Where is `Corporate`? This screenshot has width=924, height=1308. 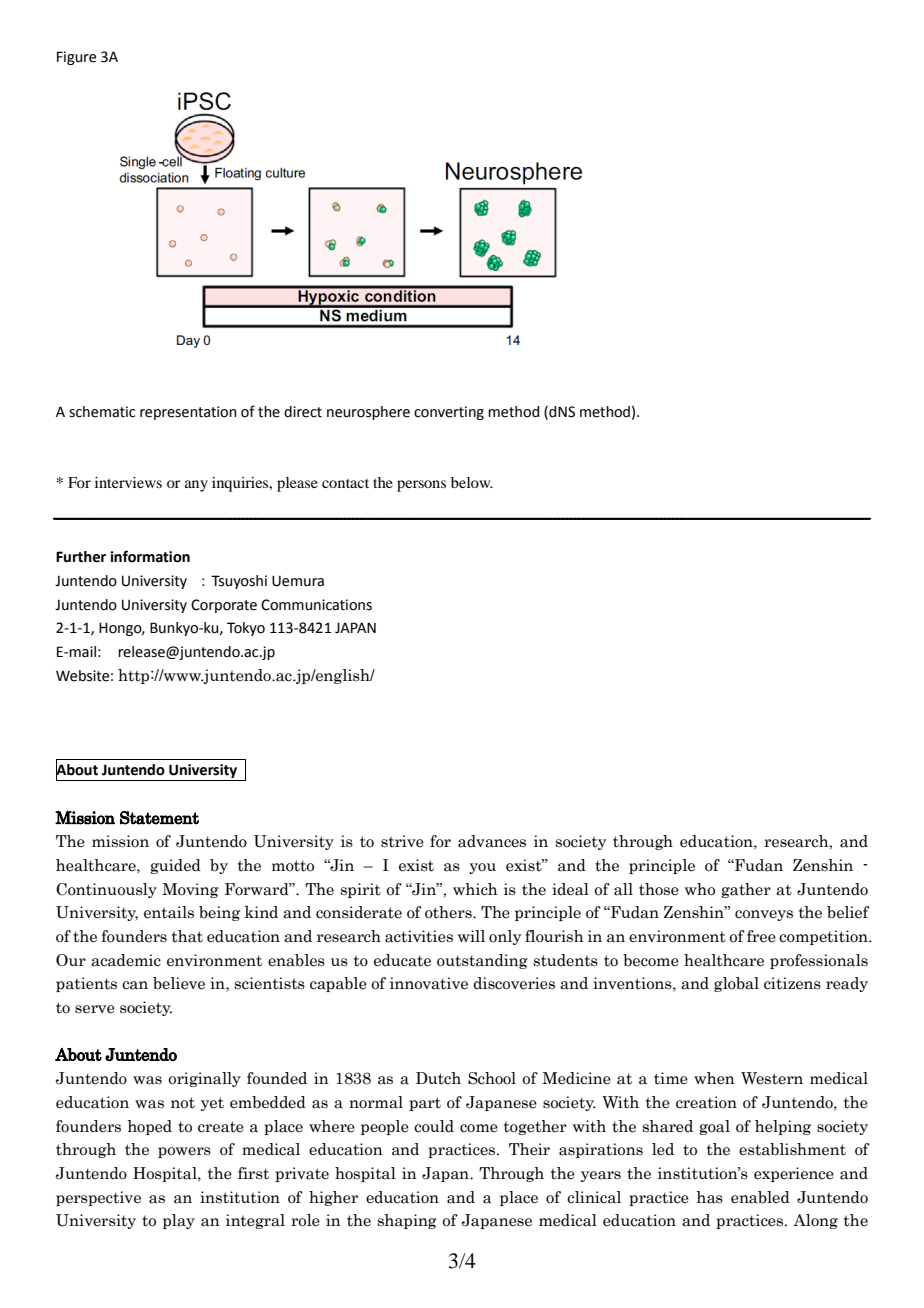
Corporate is located at coordinates (224, 606).
